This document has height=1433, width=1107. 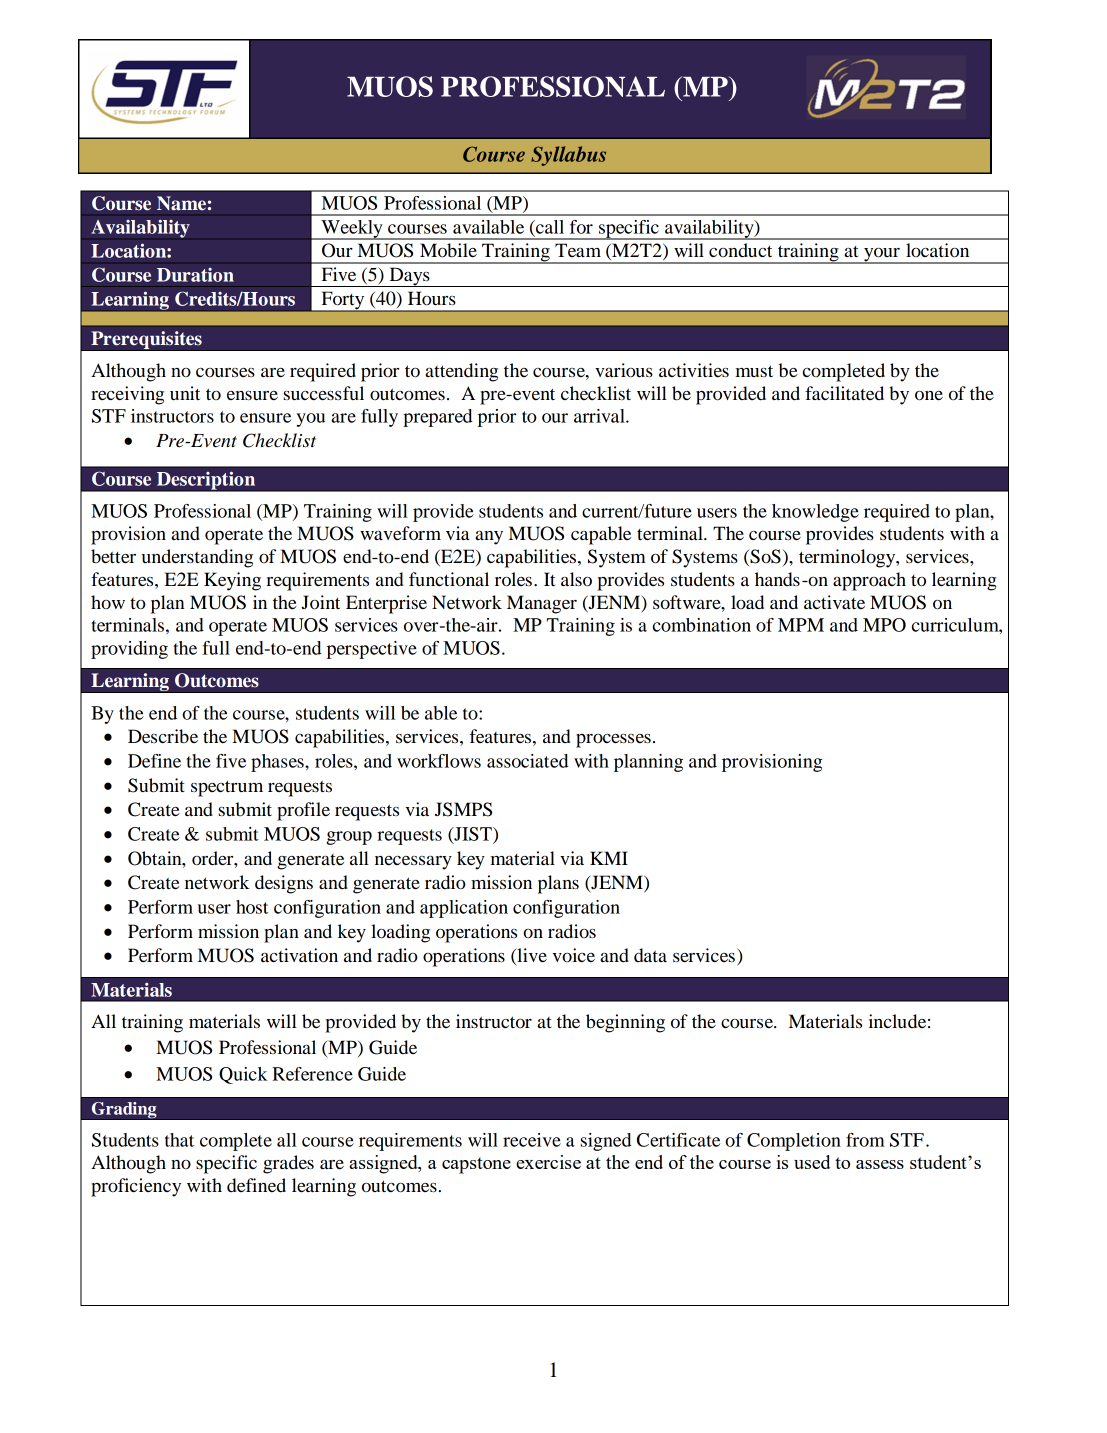 What do you see at coordinates (195, 275) in the document?
I see `Duration` at bounding box center [195, 275].
